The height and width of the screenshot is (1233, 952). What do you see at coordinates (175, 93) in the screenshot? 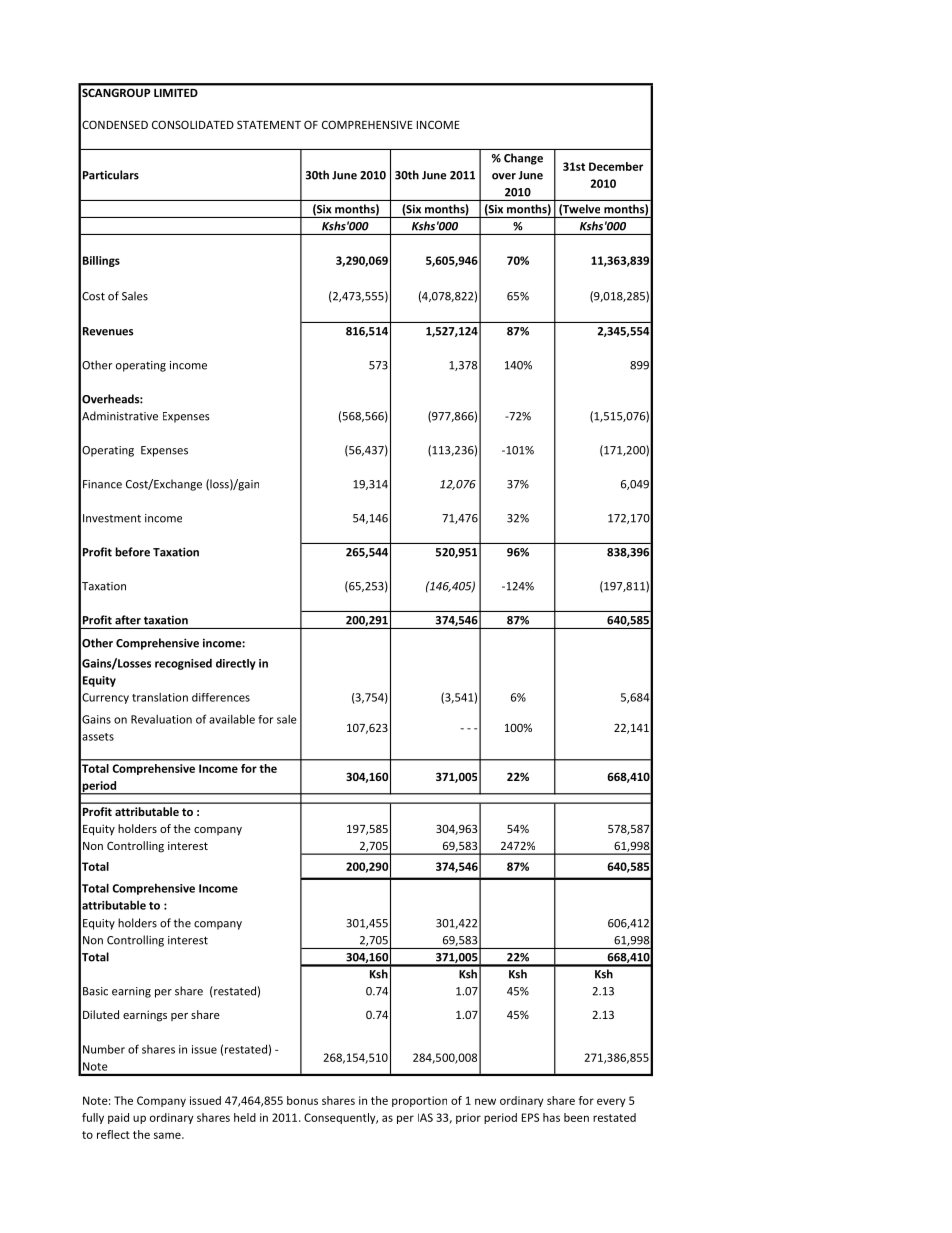
I see `LIMITED` at bounding box center [175, 93].
